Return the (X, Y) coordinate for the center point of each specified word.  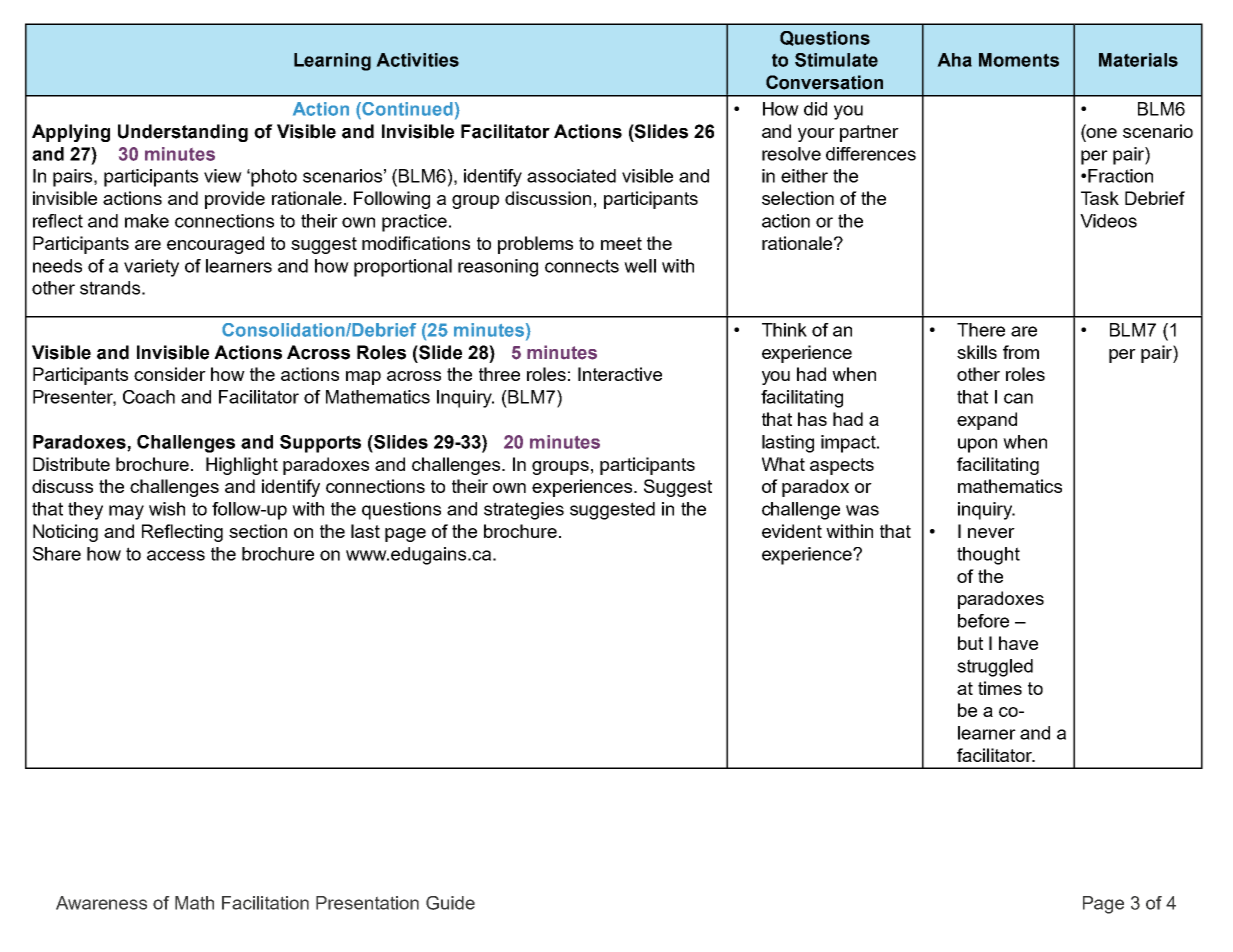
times (1000, 688)
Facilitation (265, 903)
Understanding (183, 133)
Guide (450, 903)
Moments (1019, 60)
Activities (417, 60)
